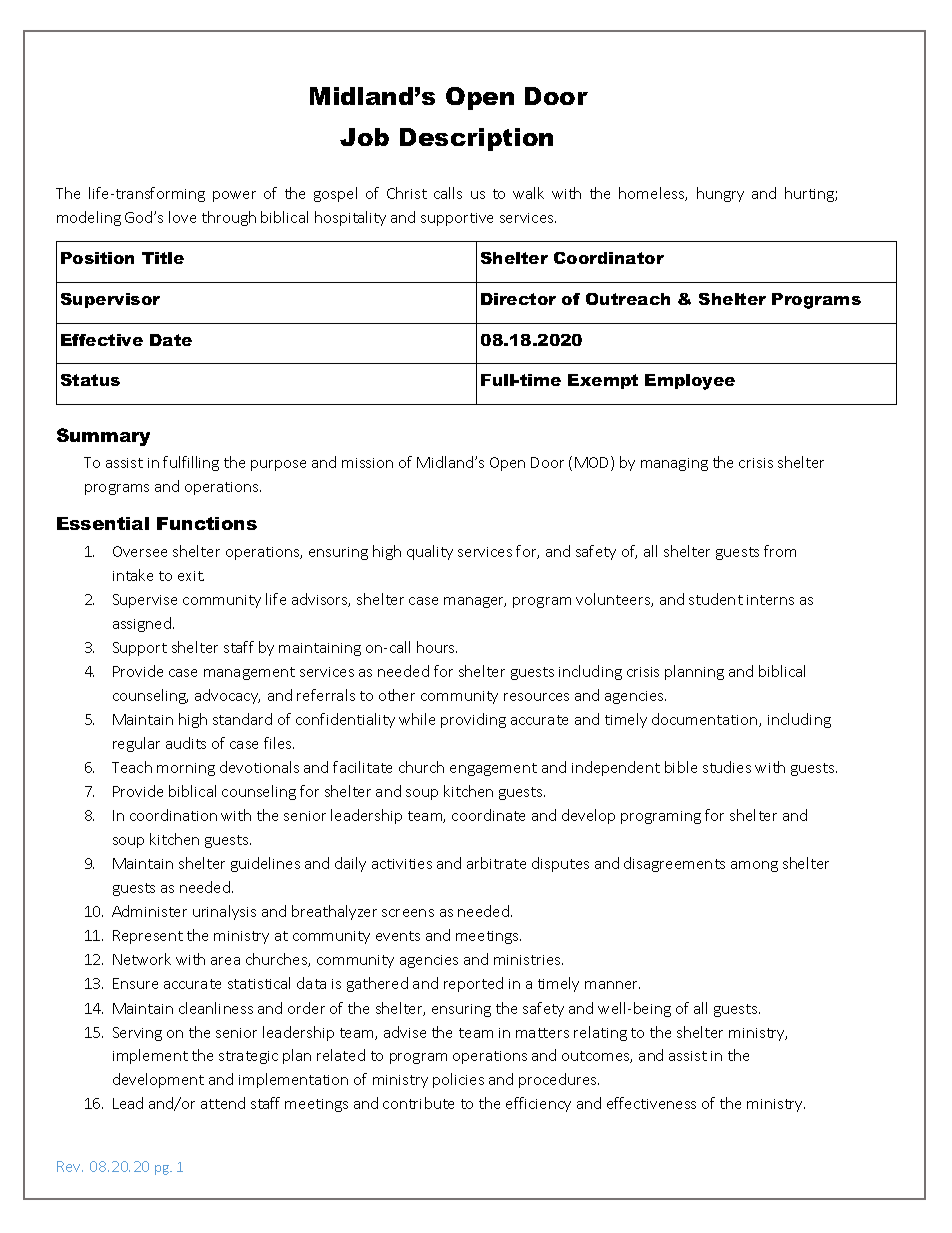  I want to click on Christ, so click(407, 193).
